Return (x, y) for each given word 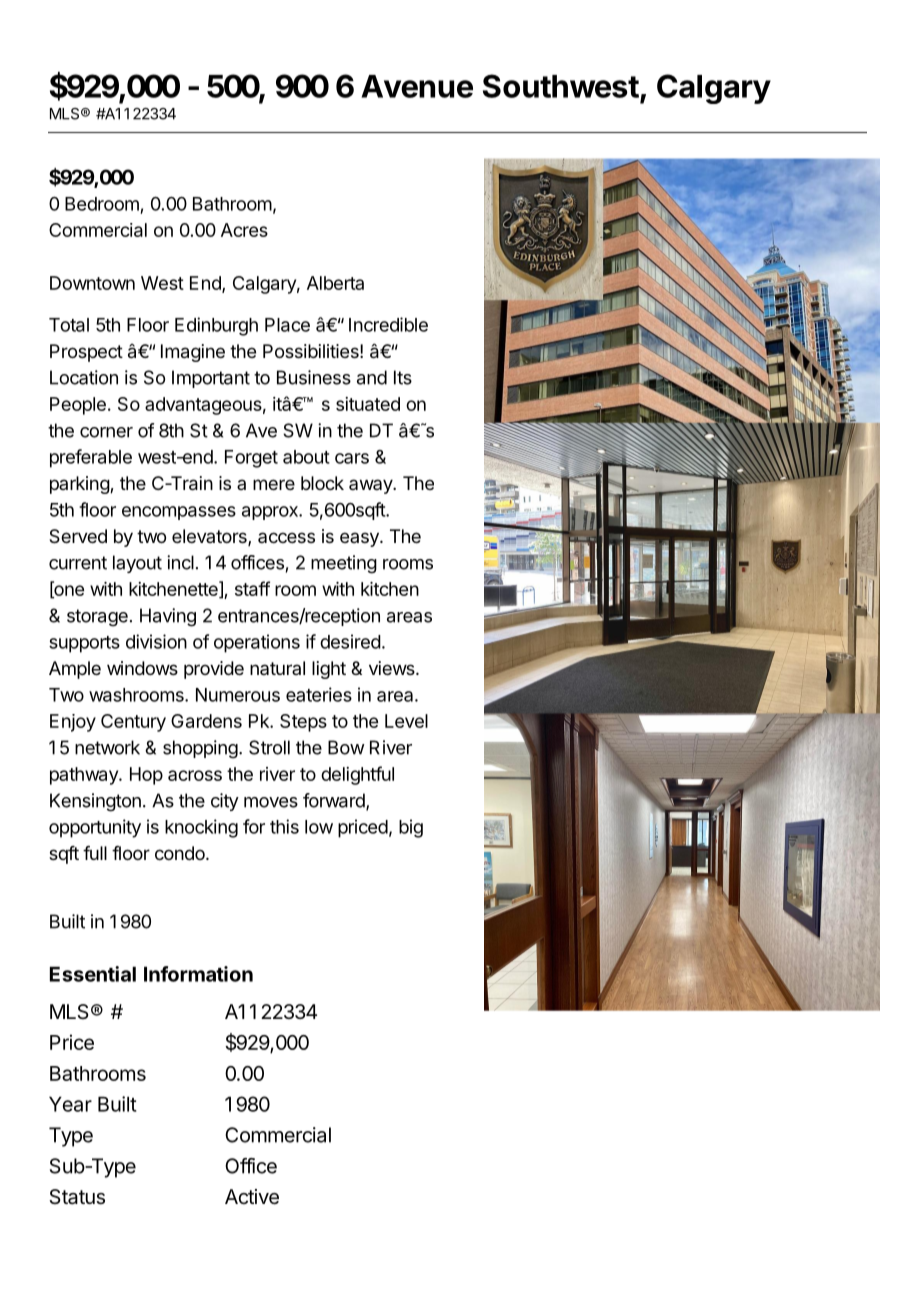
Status (77, 1197)
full (95, 853)
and (372, 377)
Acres (244, 230)
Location (84, 377)
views (393, 668)
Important (211, 379)
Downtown (92, 283)
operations (257, 643)
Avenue (417, 86)
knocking (201, 828)
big (411, 828)
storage (97, 618)
